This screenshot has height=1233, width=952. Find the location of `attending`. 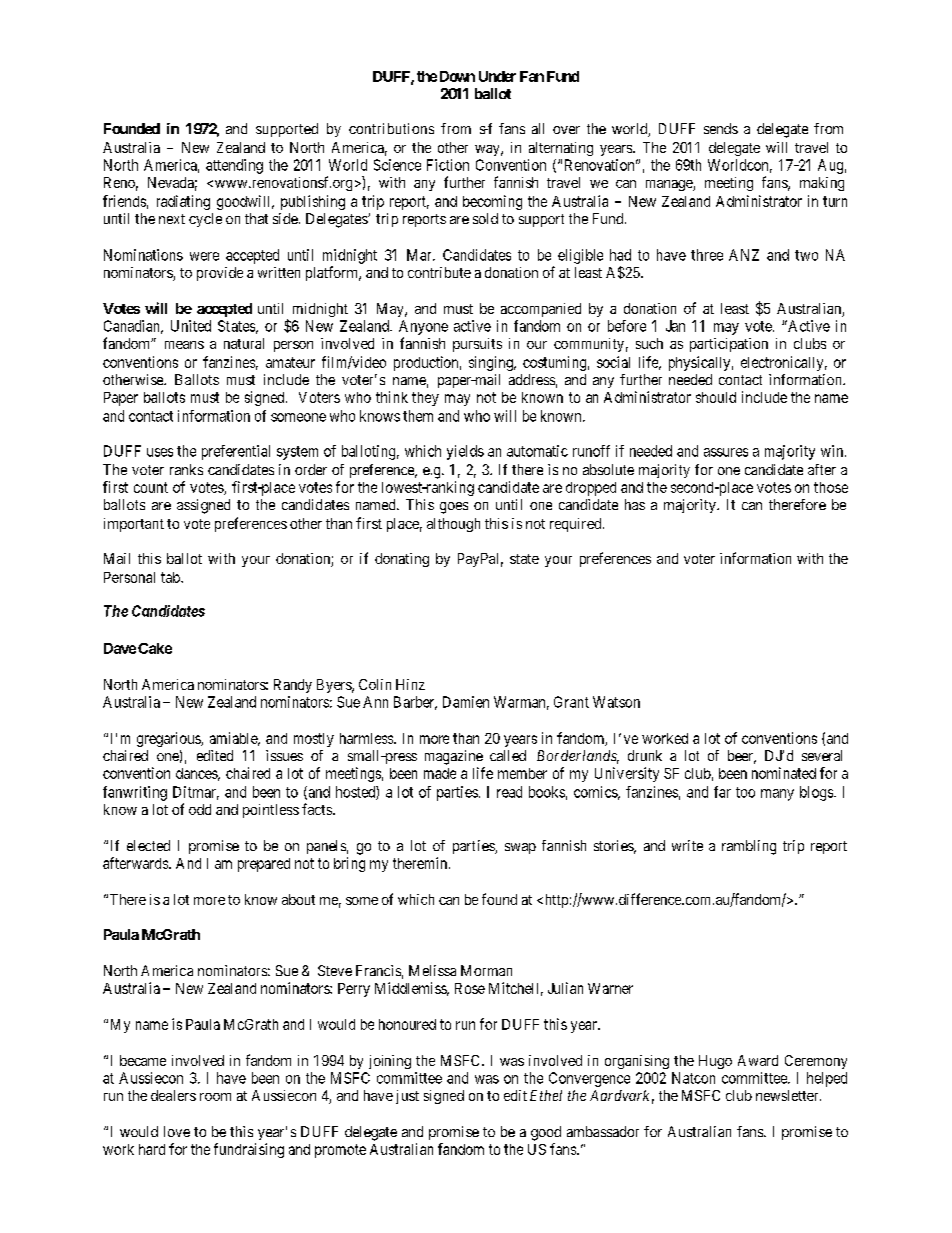

attending is located at coordinates (234, 166).
